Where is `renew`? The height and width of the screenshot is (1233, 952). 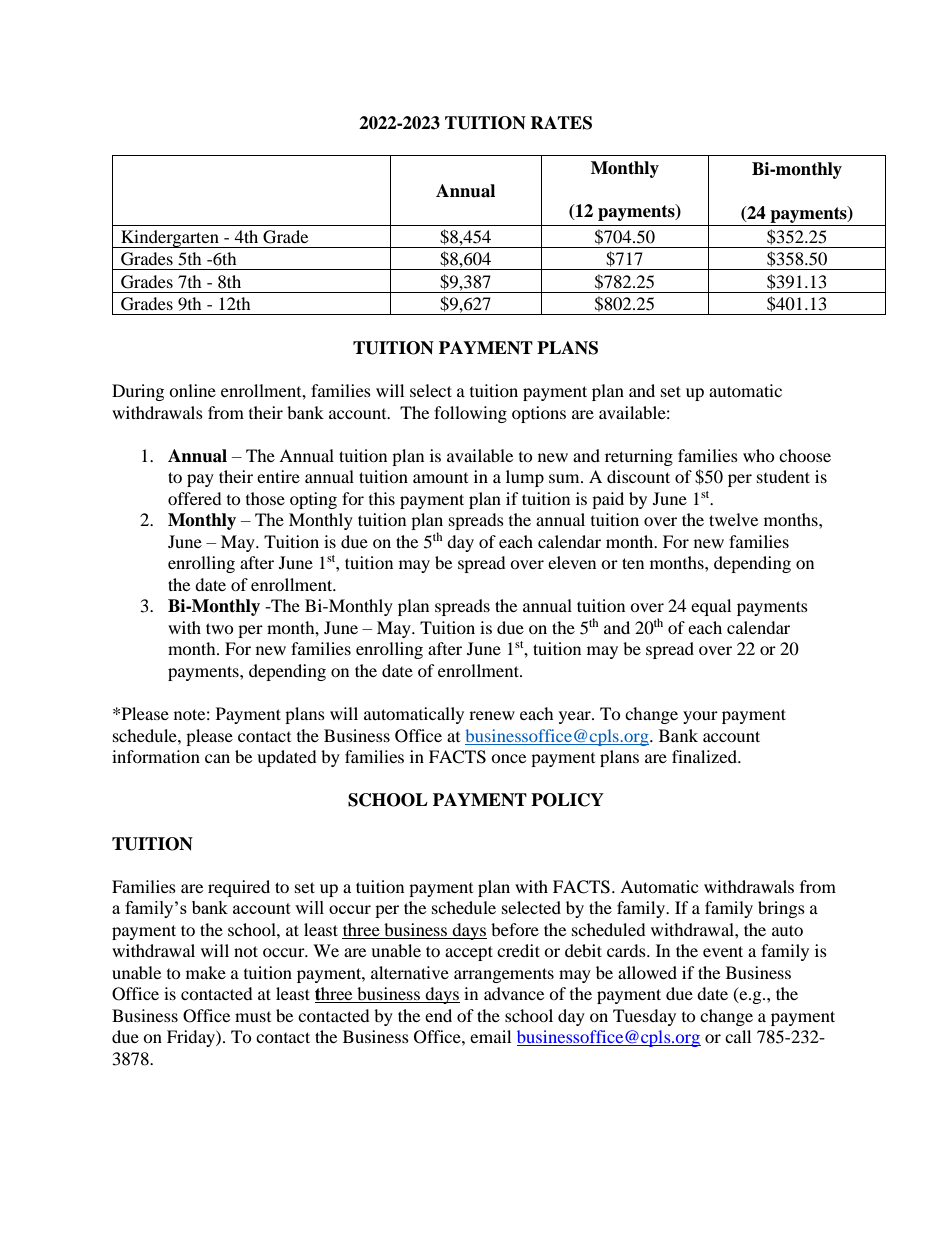 renew is located at coordinates (492, 715).
